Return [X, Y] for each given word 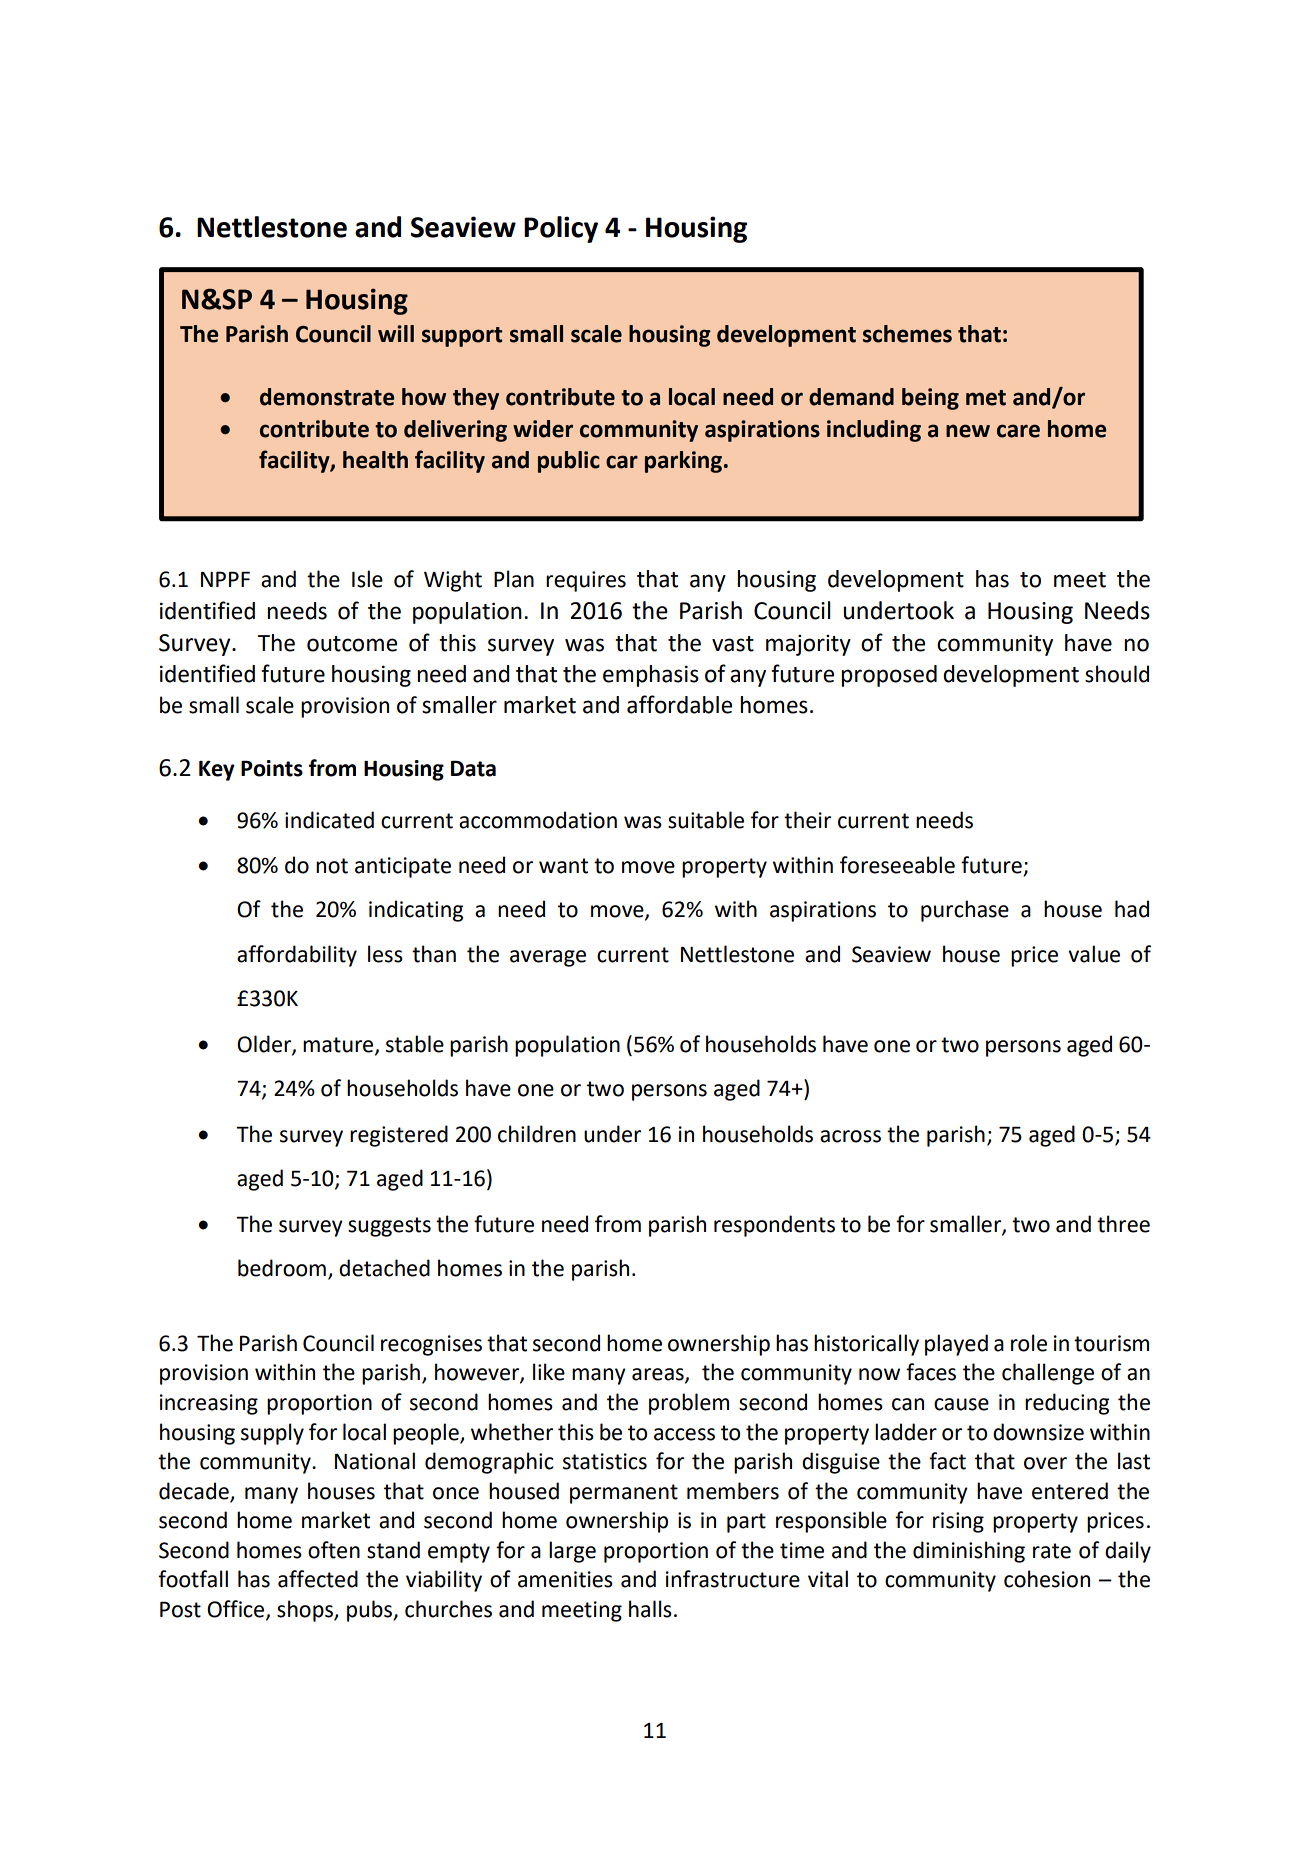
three [1123, 1224]
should [1117, 674]
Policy [561, 229]
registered [399, 1136]
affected [318, 1579]
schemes [907, 334]
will [396, 333]
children [537, 1134]
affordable [679, 704]
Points [272, 768]
